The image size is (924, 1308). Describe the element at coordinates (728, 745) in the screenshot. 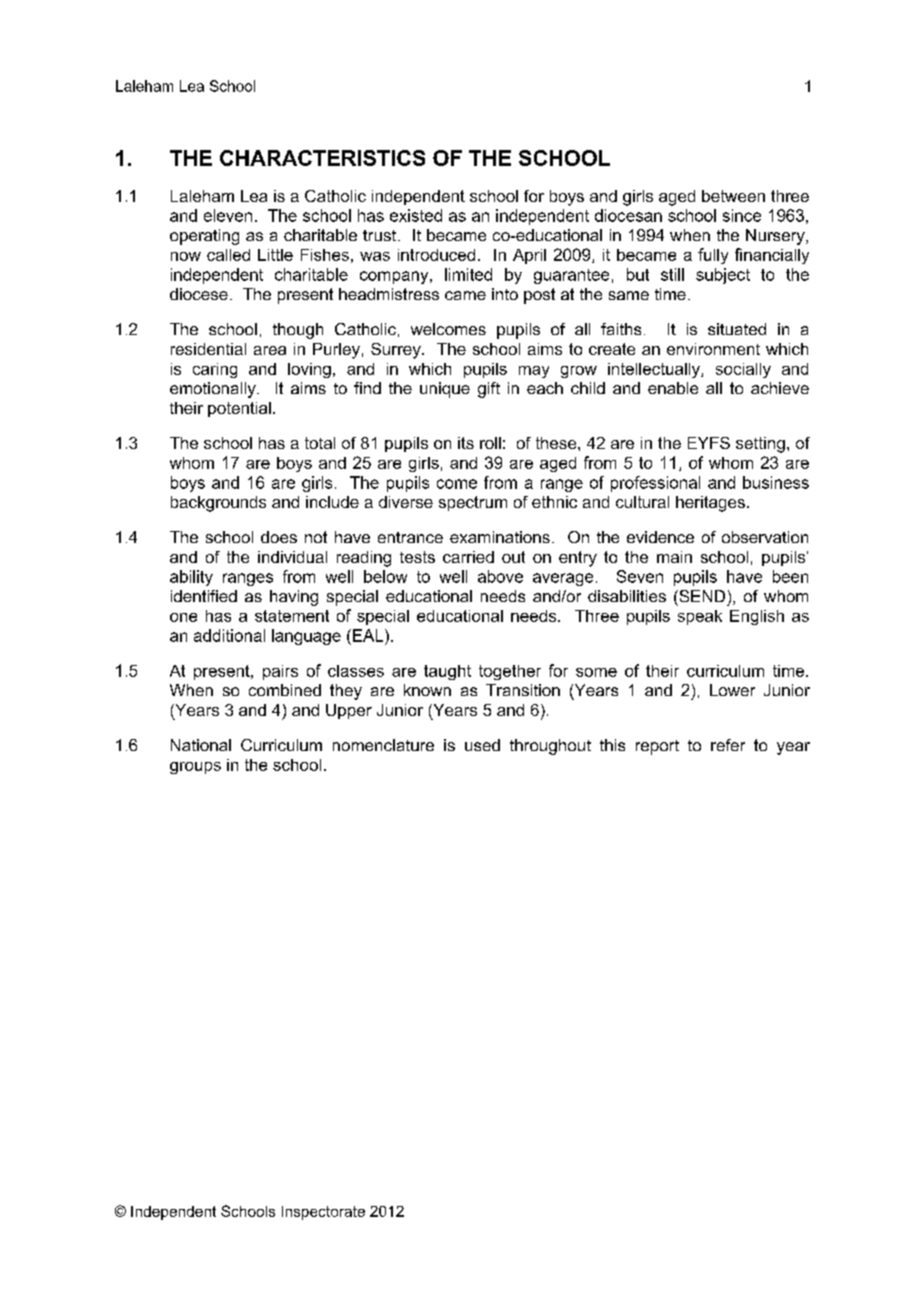

I see `refer` at that location.
